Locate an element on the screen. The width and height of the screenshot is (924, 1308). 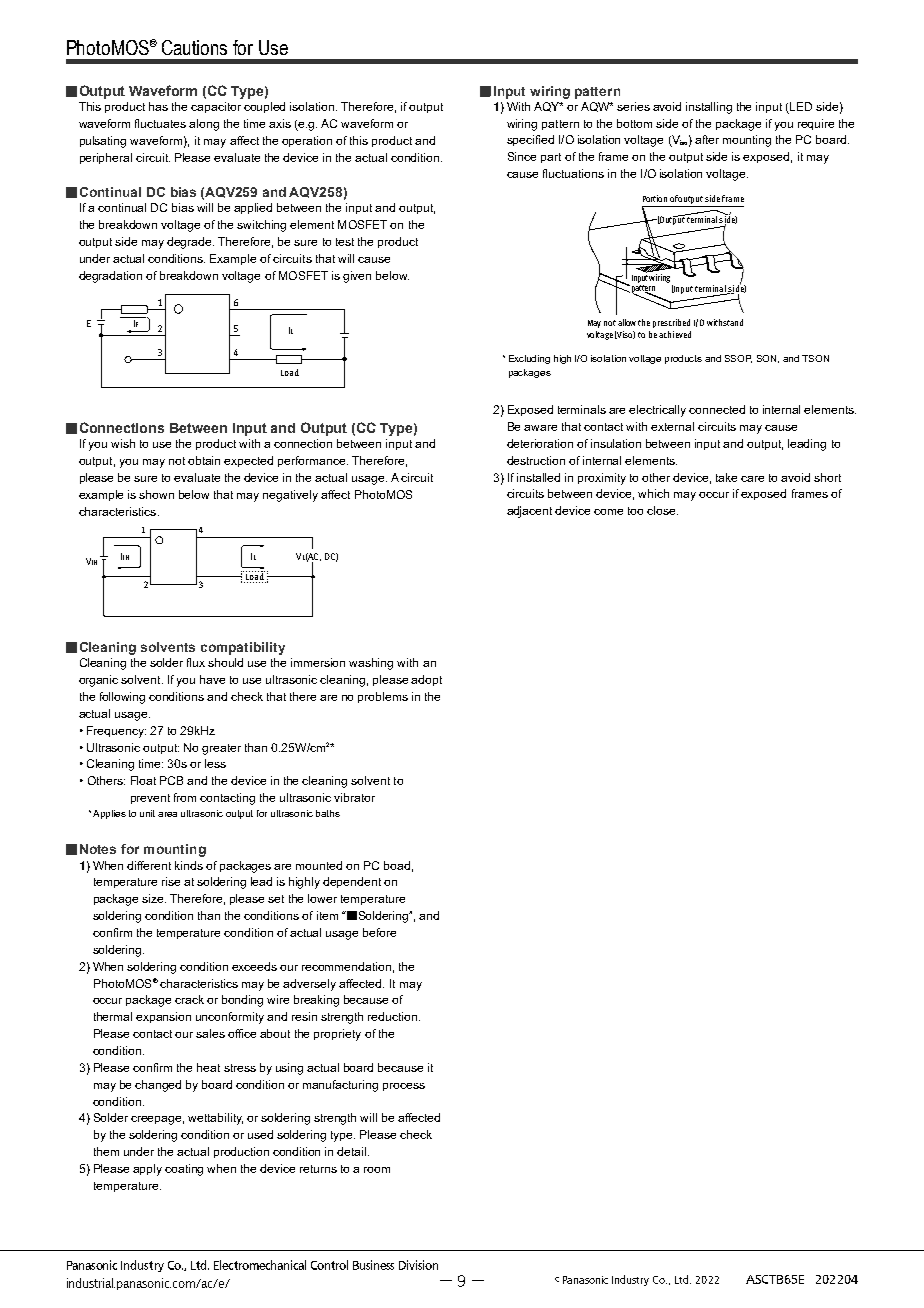
has is located at coordinates (158, 106).
